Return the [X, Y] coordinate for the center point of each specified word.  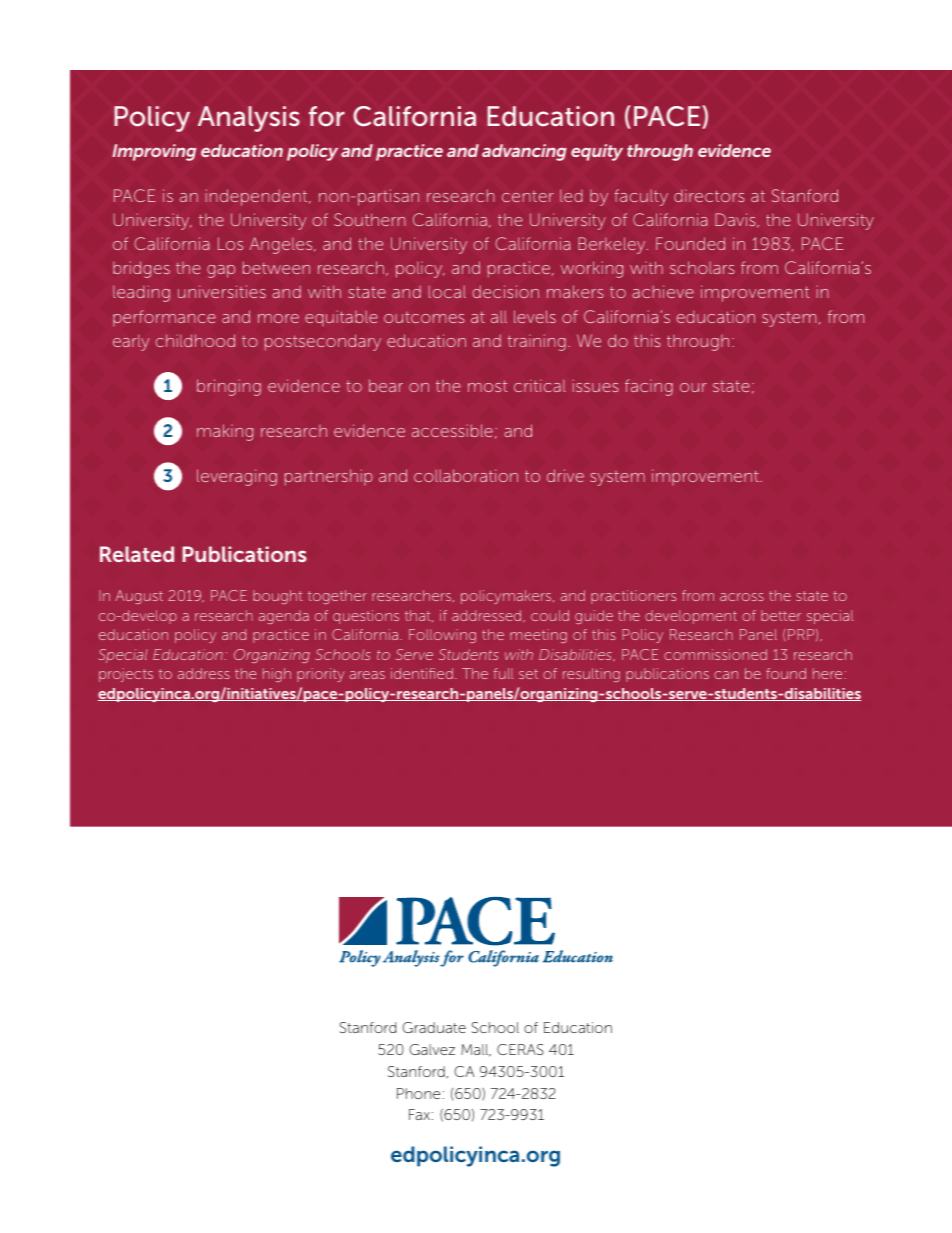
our [693, 387]
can [726, 675]
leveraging [237, 477]
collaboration [466, 475]
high [277, 675]
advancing [524, 152]
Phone [418, 1093]
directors [709, 196]
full [503, 673]
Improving [154, 152]
